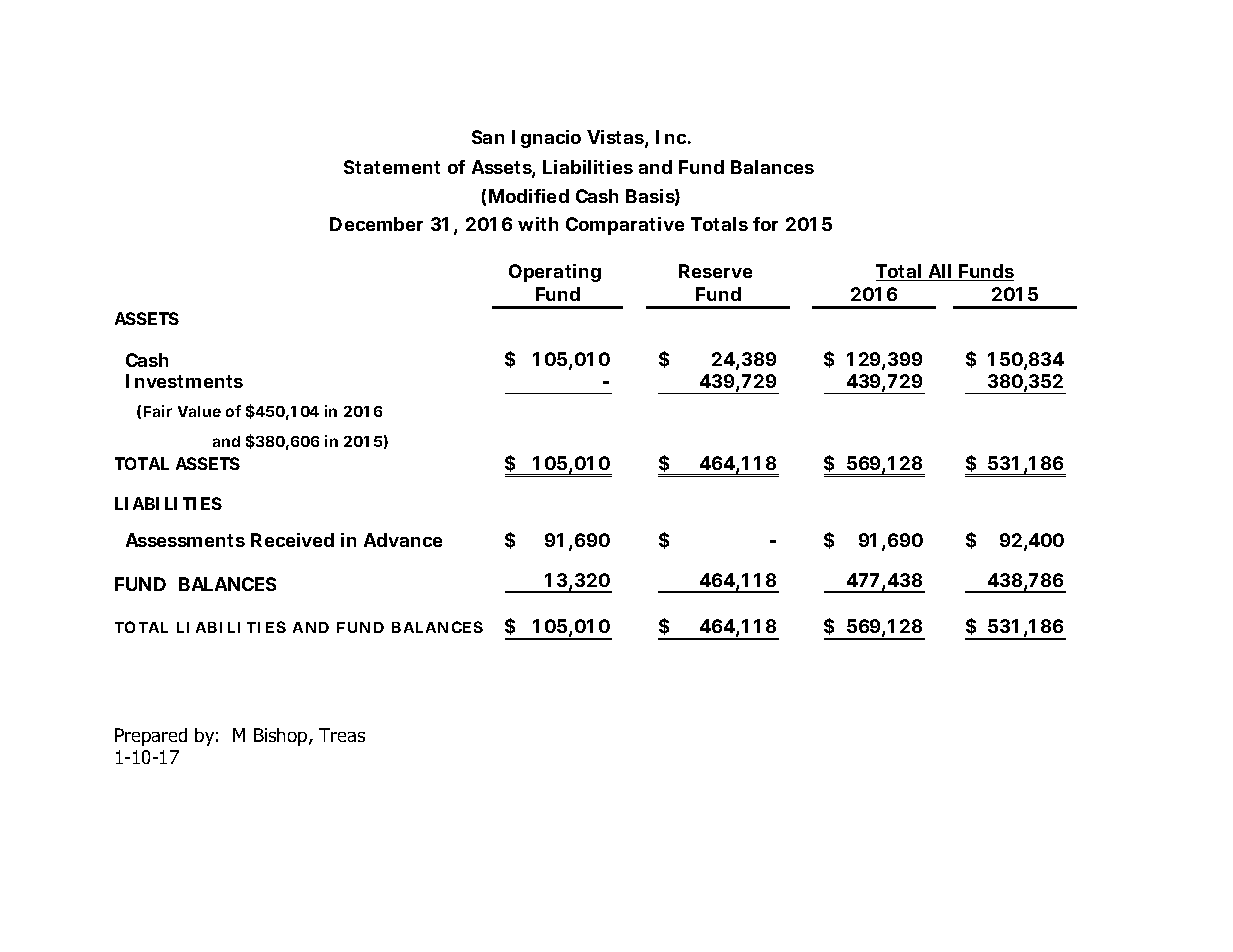  What do you see at coordinates (292, 540) in the document?
I see `Received` at bounding box center [292, 540].
